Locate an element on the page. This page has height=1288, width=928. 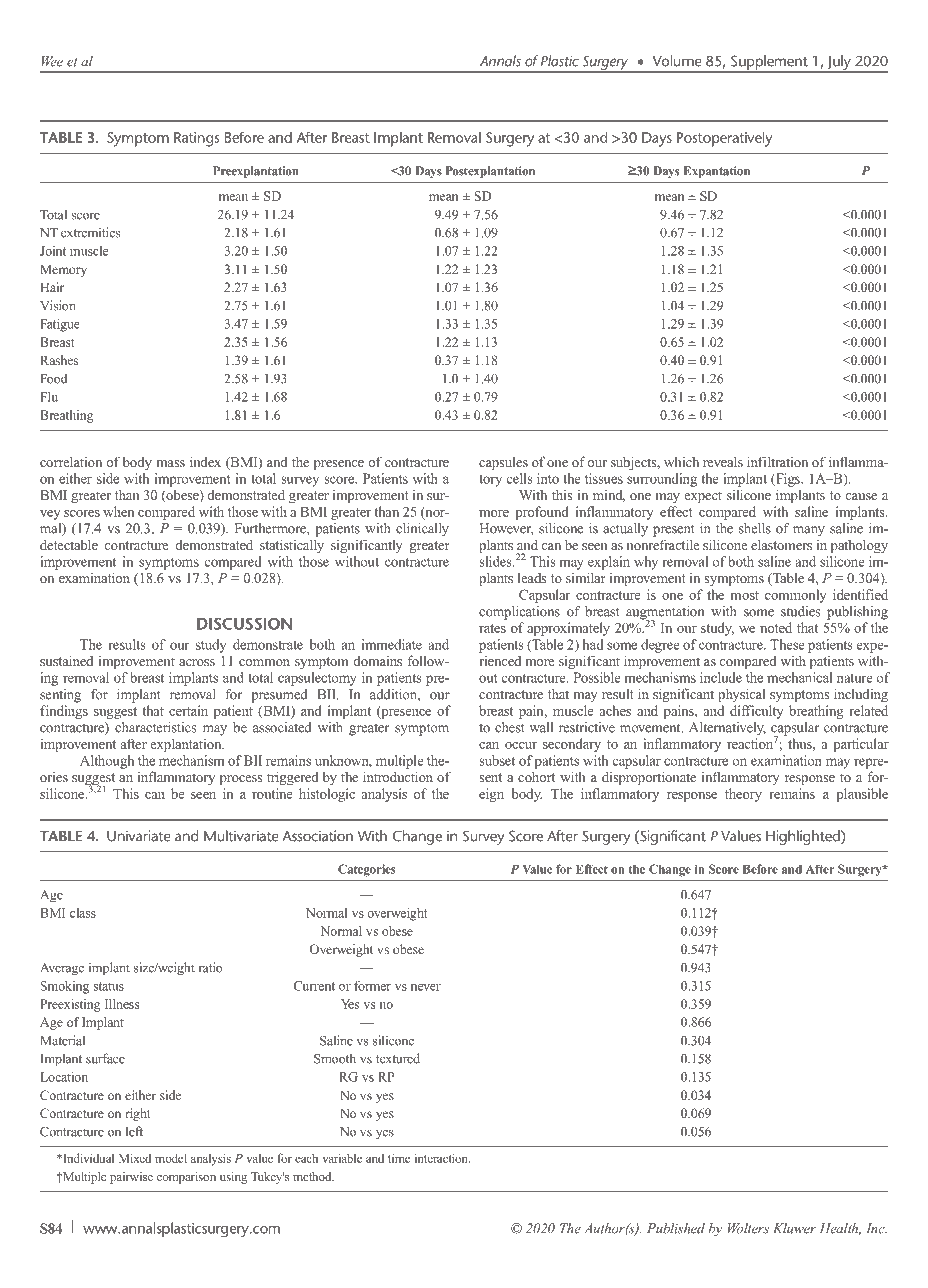
clinically is located at coordinates (422, 530).
